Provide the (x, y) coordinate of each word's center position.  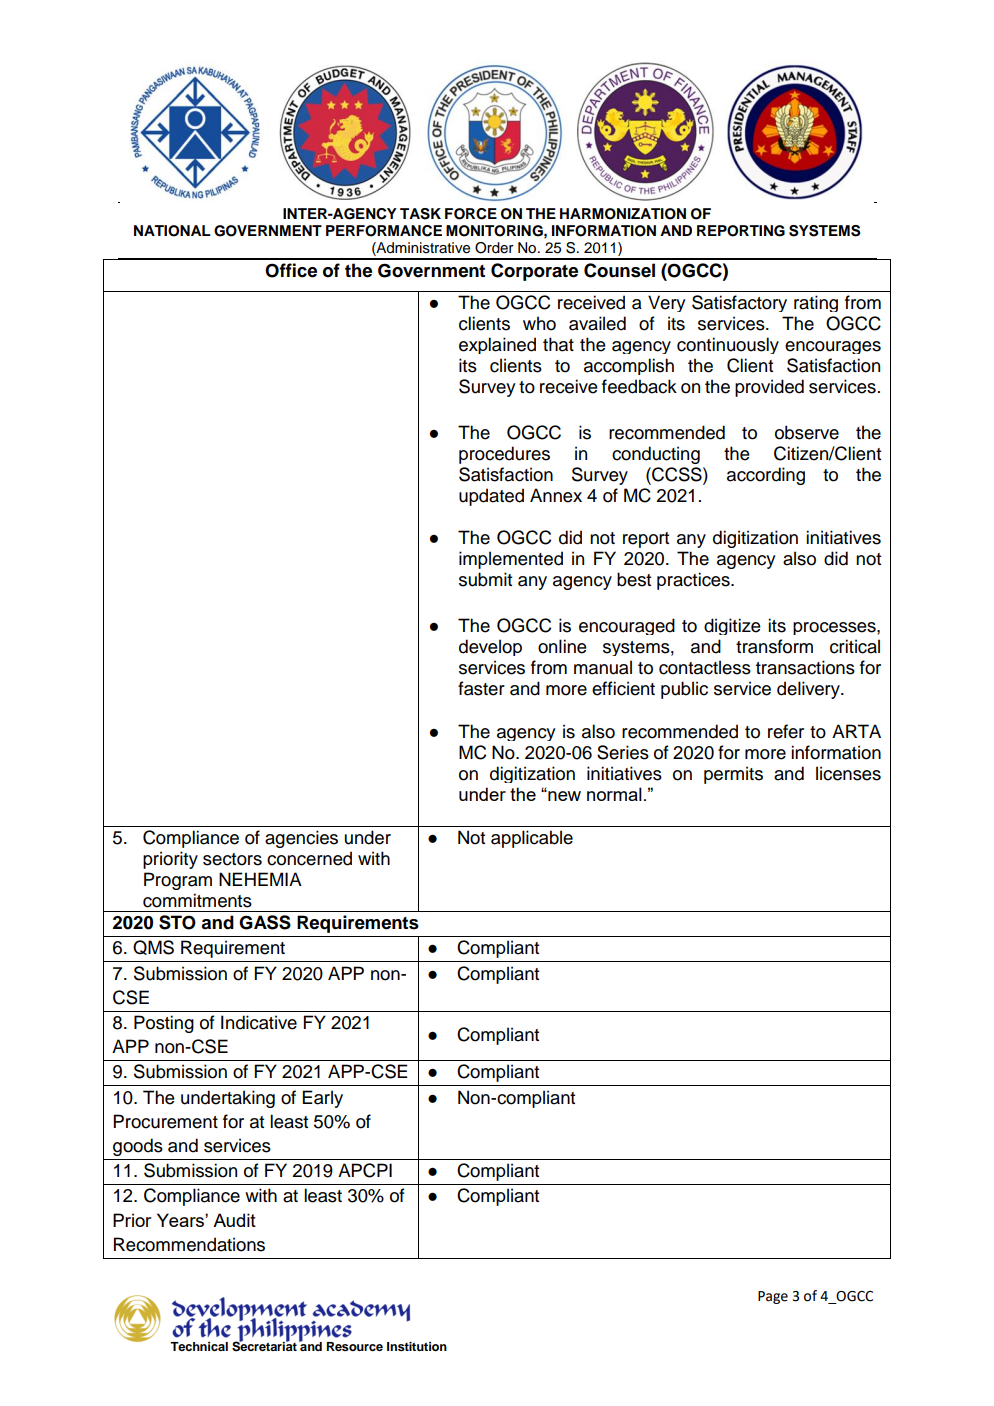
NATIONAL (172, 231)
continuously (728, 345)
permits (733, 775)
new (563, 795)
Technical (199, 1346)
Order (494, 248)
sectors (232, 859)
